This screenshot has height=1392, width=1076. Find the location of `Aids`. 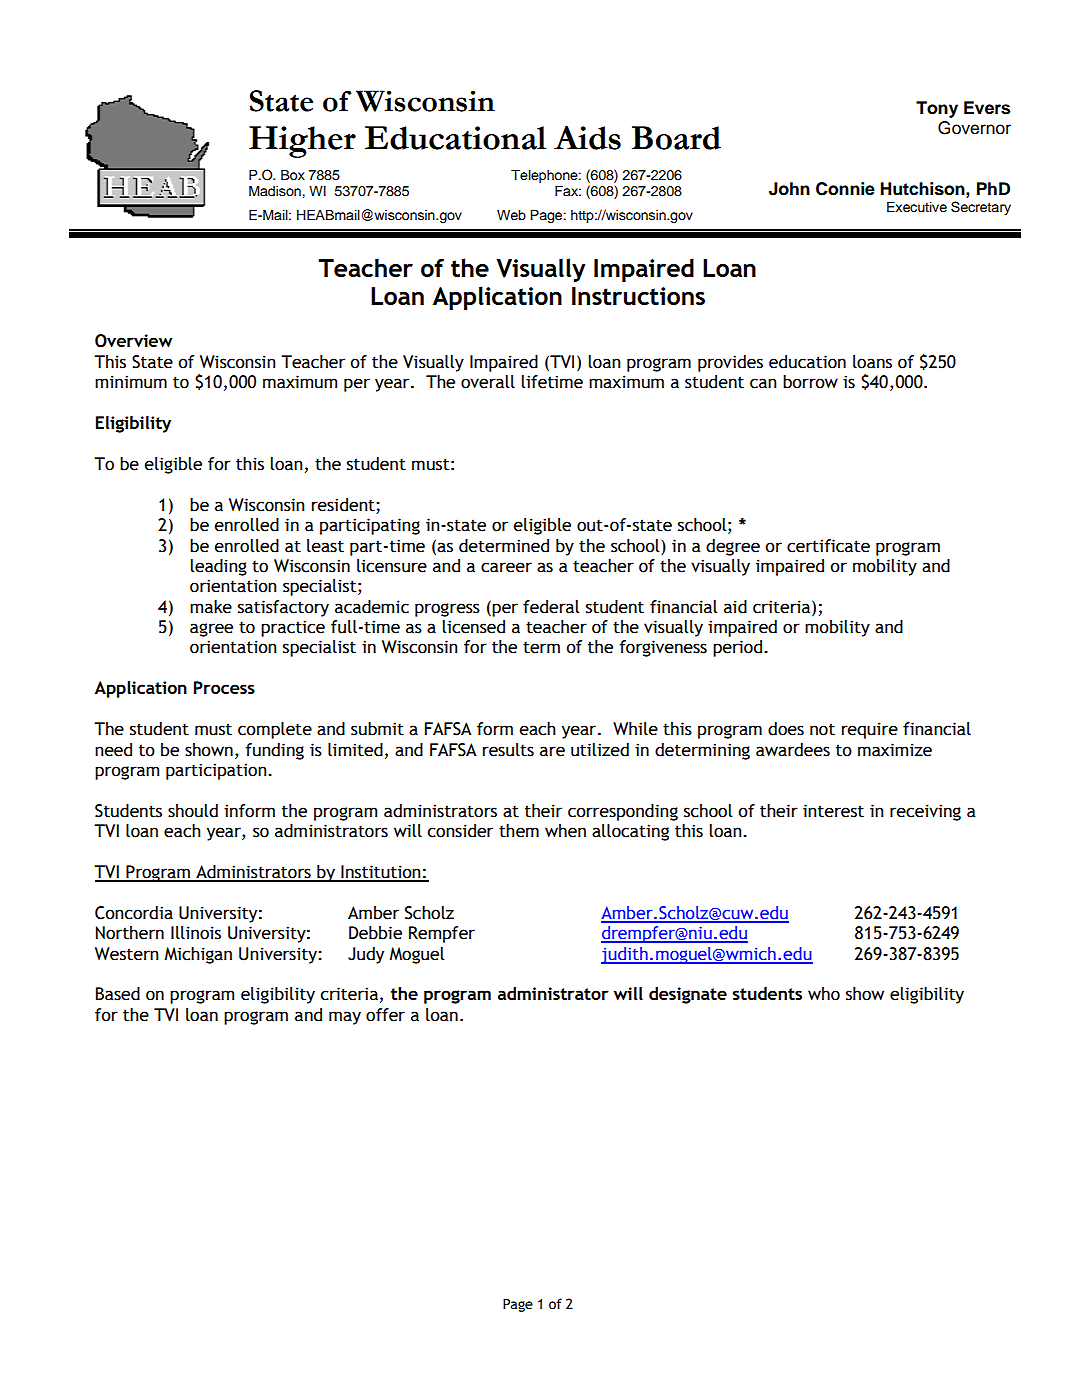

Aids is located at coordinates (587, 138).
